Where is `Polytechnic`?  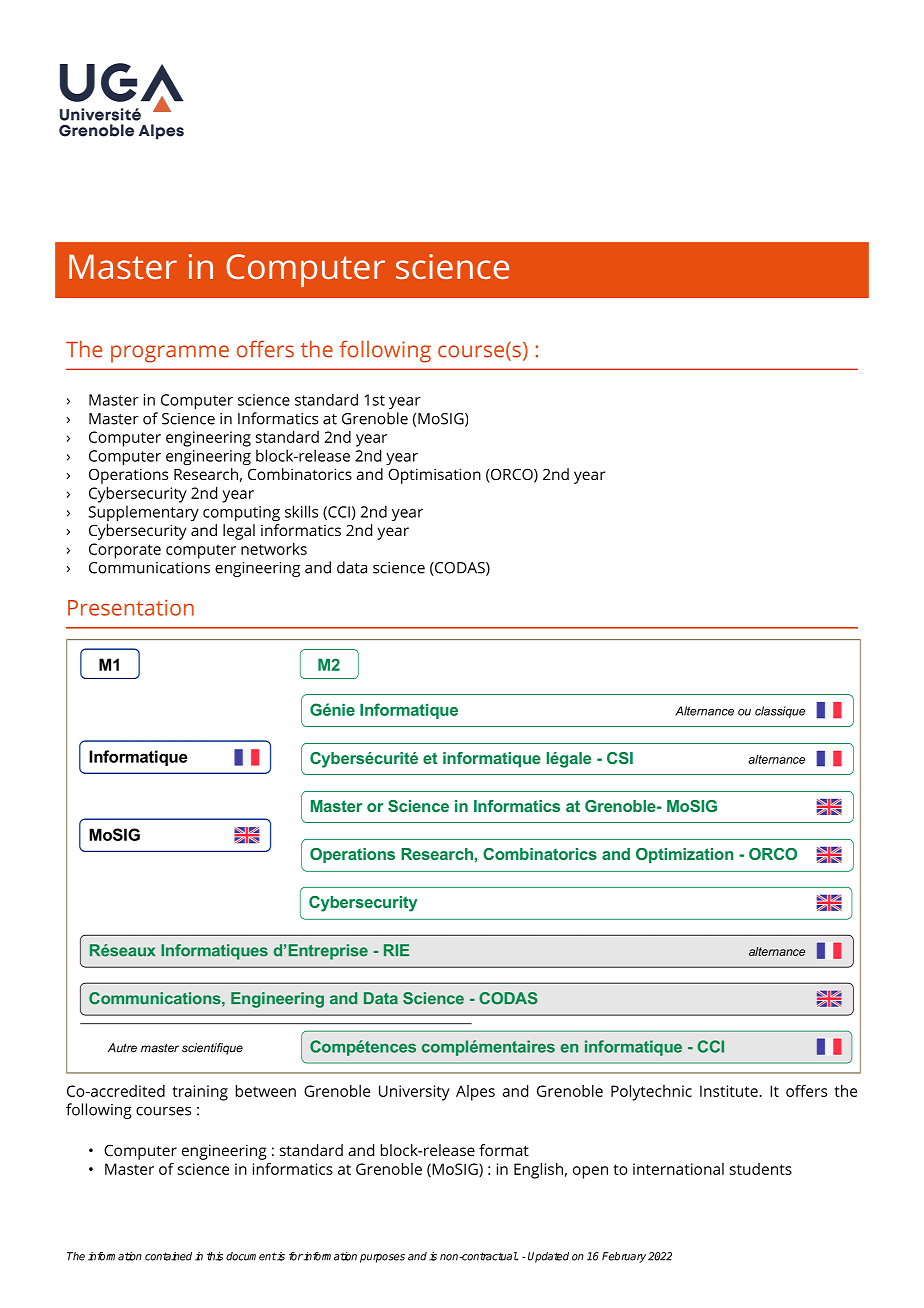 Polytechnic is located at coordinates (651, 1093).
